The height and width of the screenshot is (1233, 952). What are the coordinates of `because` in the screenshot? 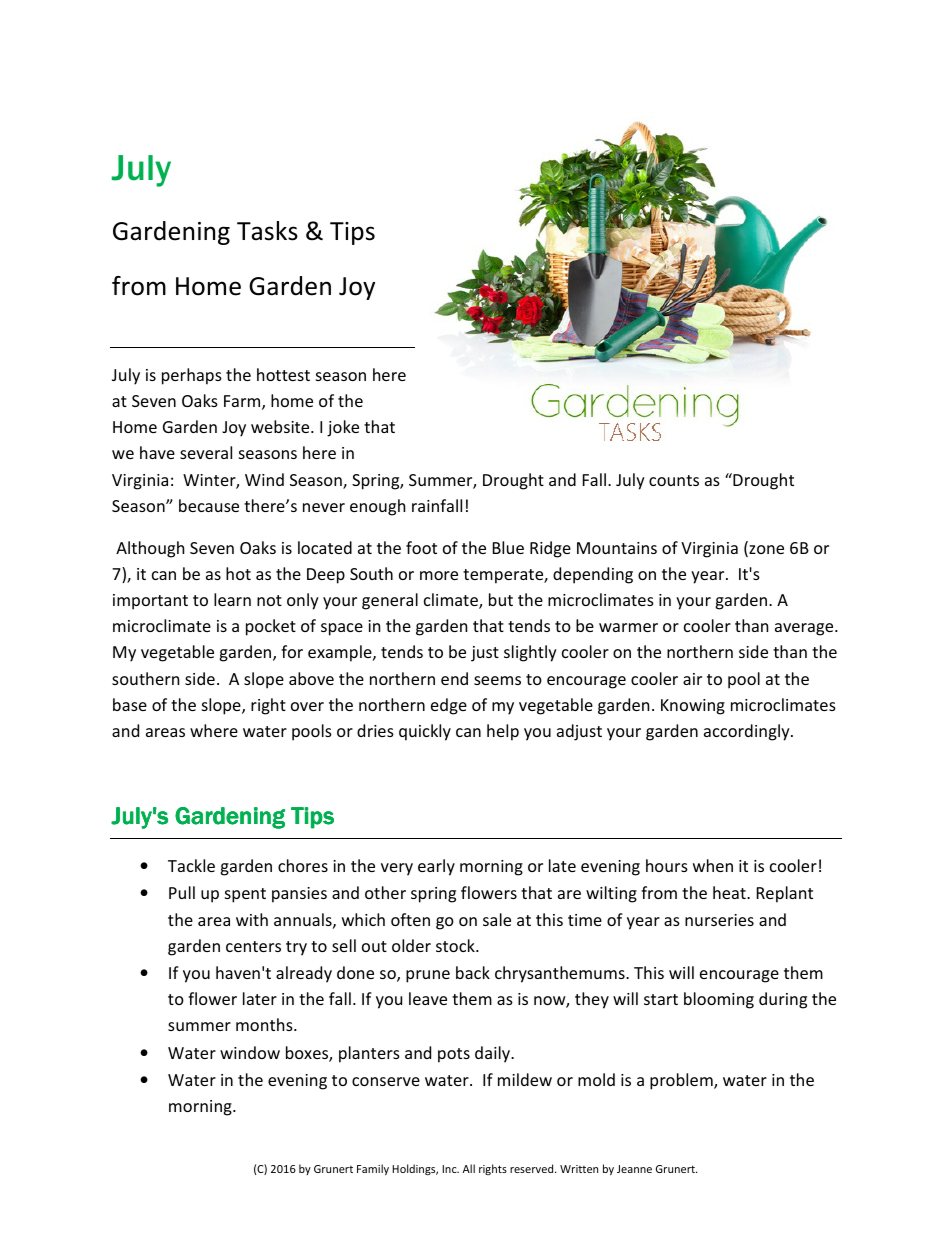 It's located at (209, 505).
